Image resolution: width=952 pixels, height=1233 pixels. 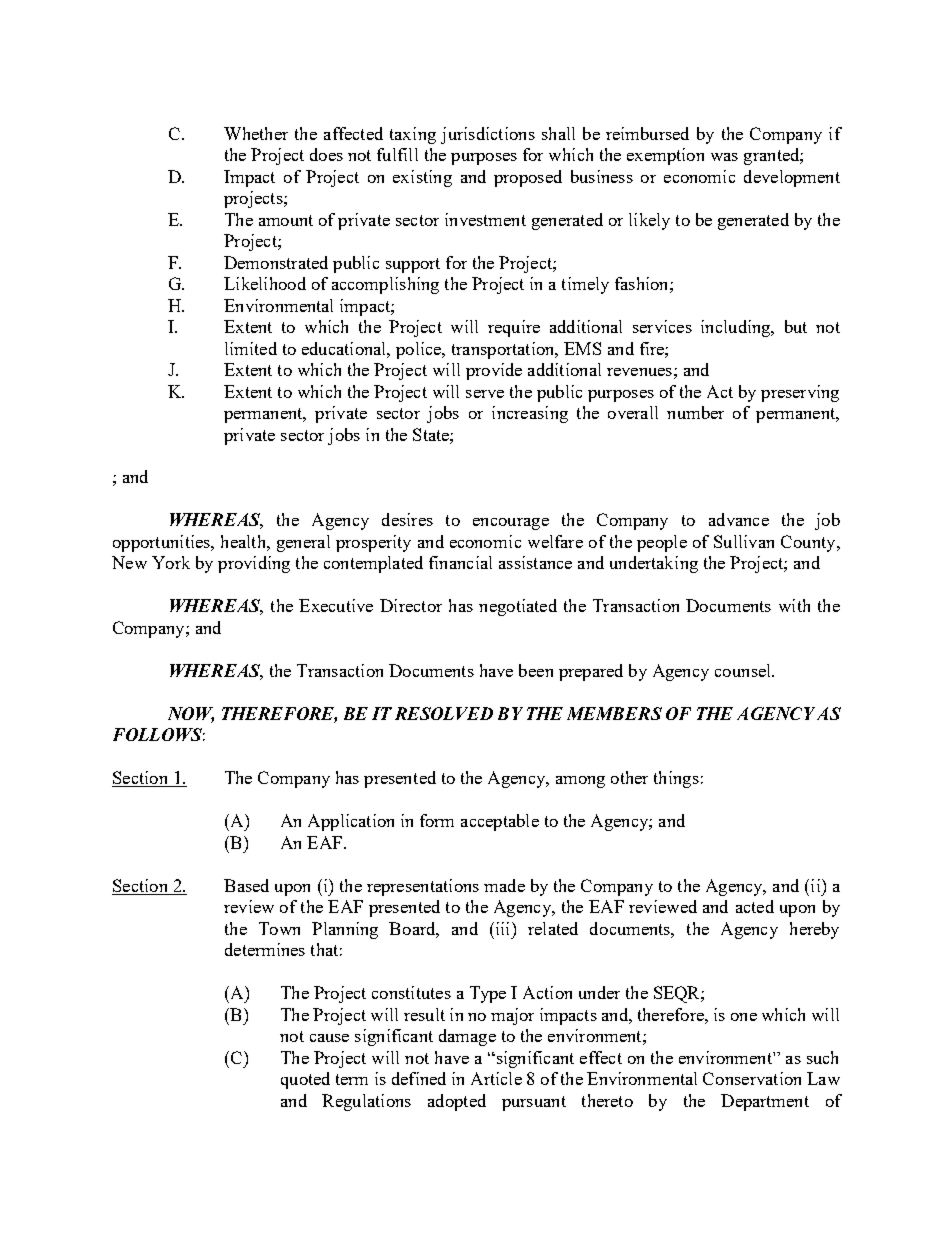 I want to click on Based, so click(x=246, y=885).
